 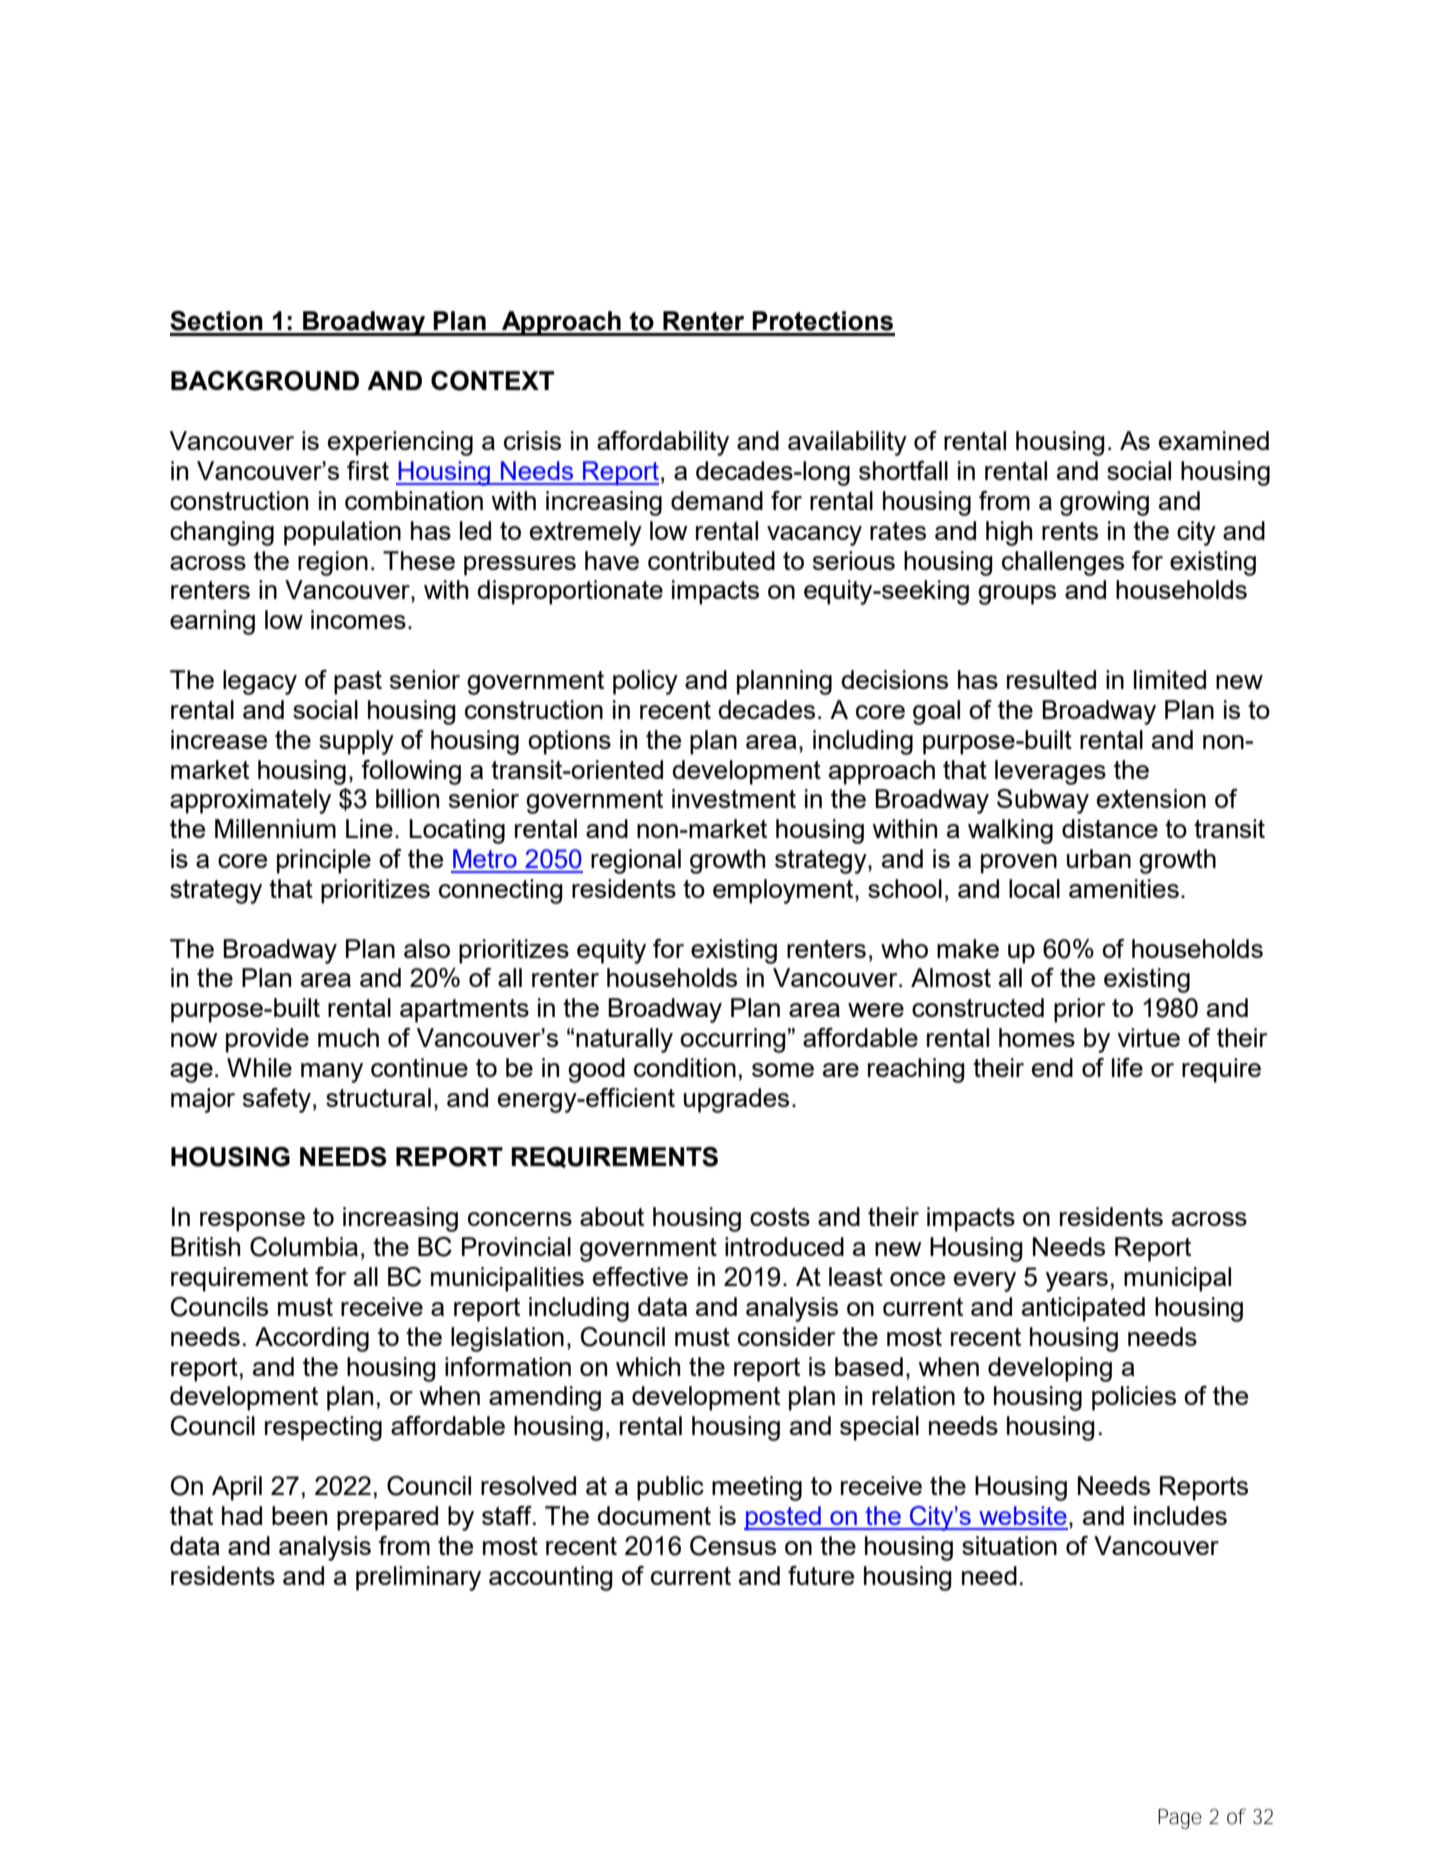 I want to click on life, so click(x=1127, y=1067).
